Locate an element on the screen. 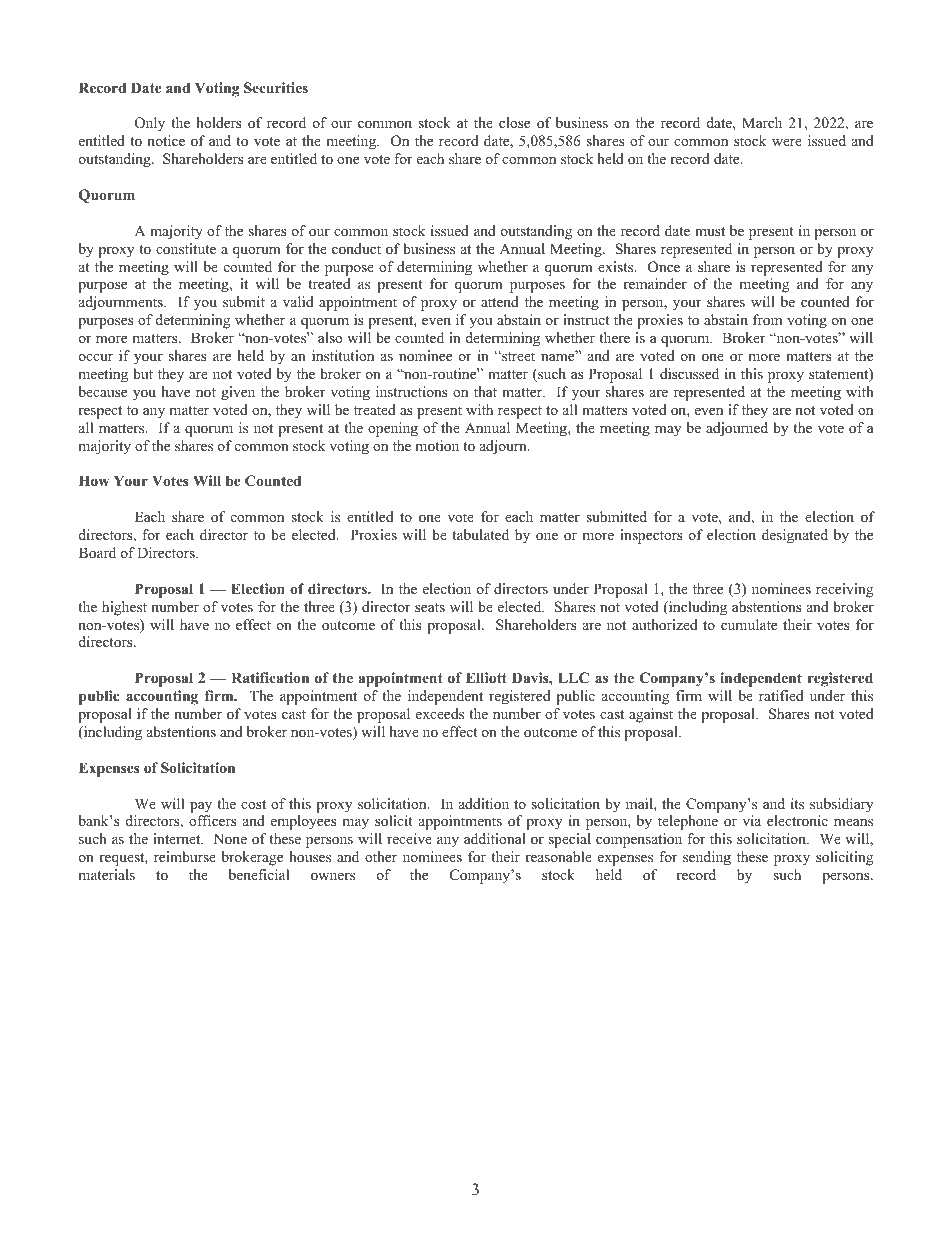 The image size is (952, 1233). receive is located at coordinates (409, 838).
